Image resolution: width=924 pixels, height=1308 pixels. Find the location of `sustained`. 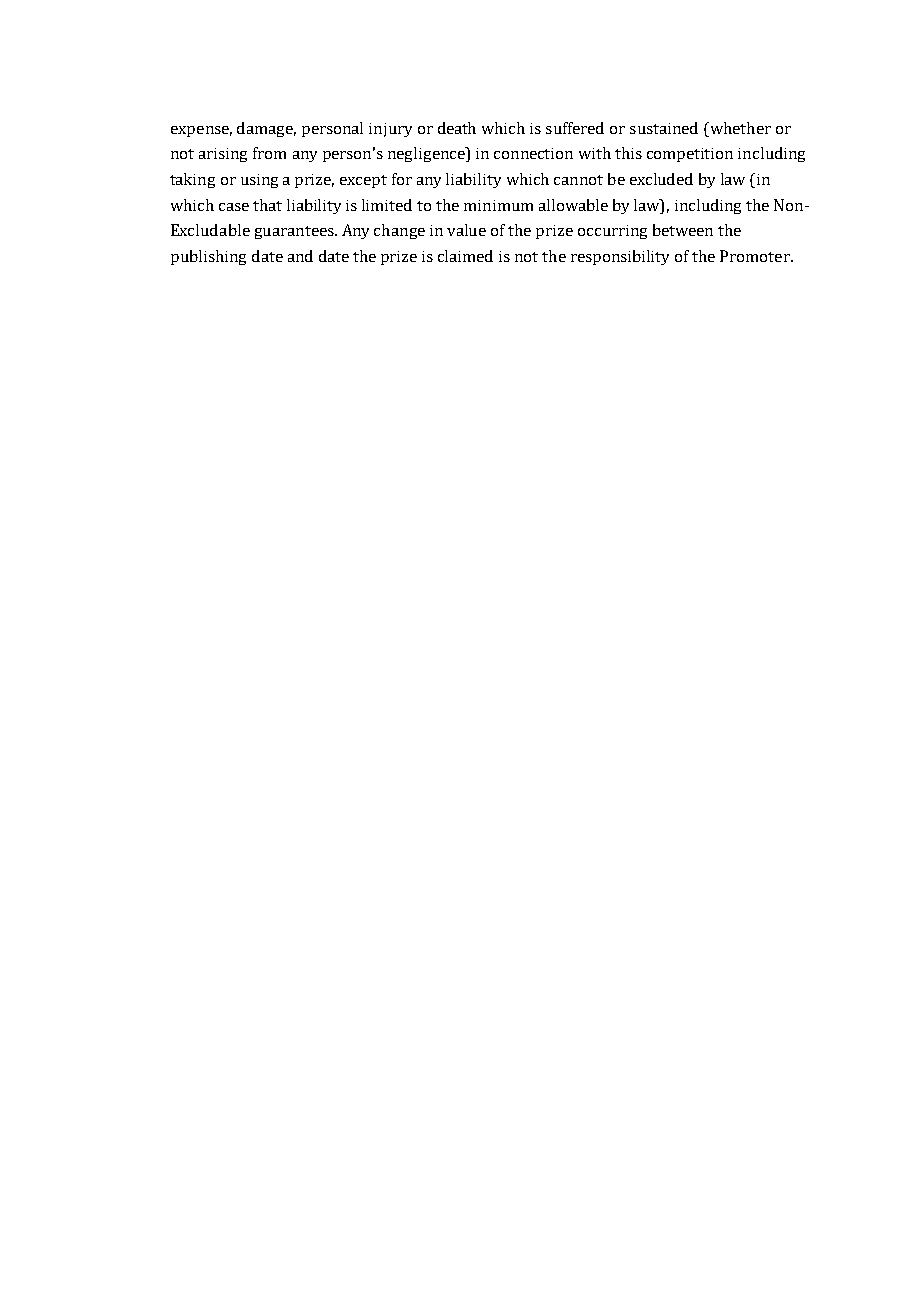

sustained is located at coordinates (664, 128).
